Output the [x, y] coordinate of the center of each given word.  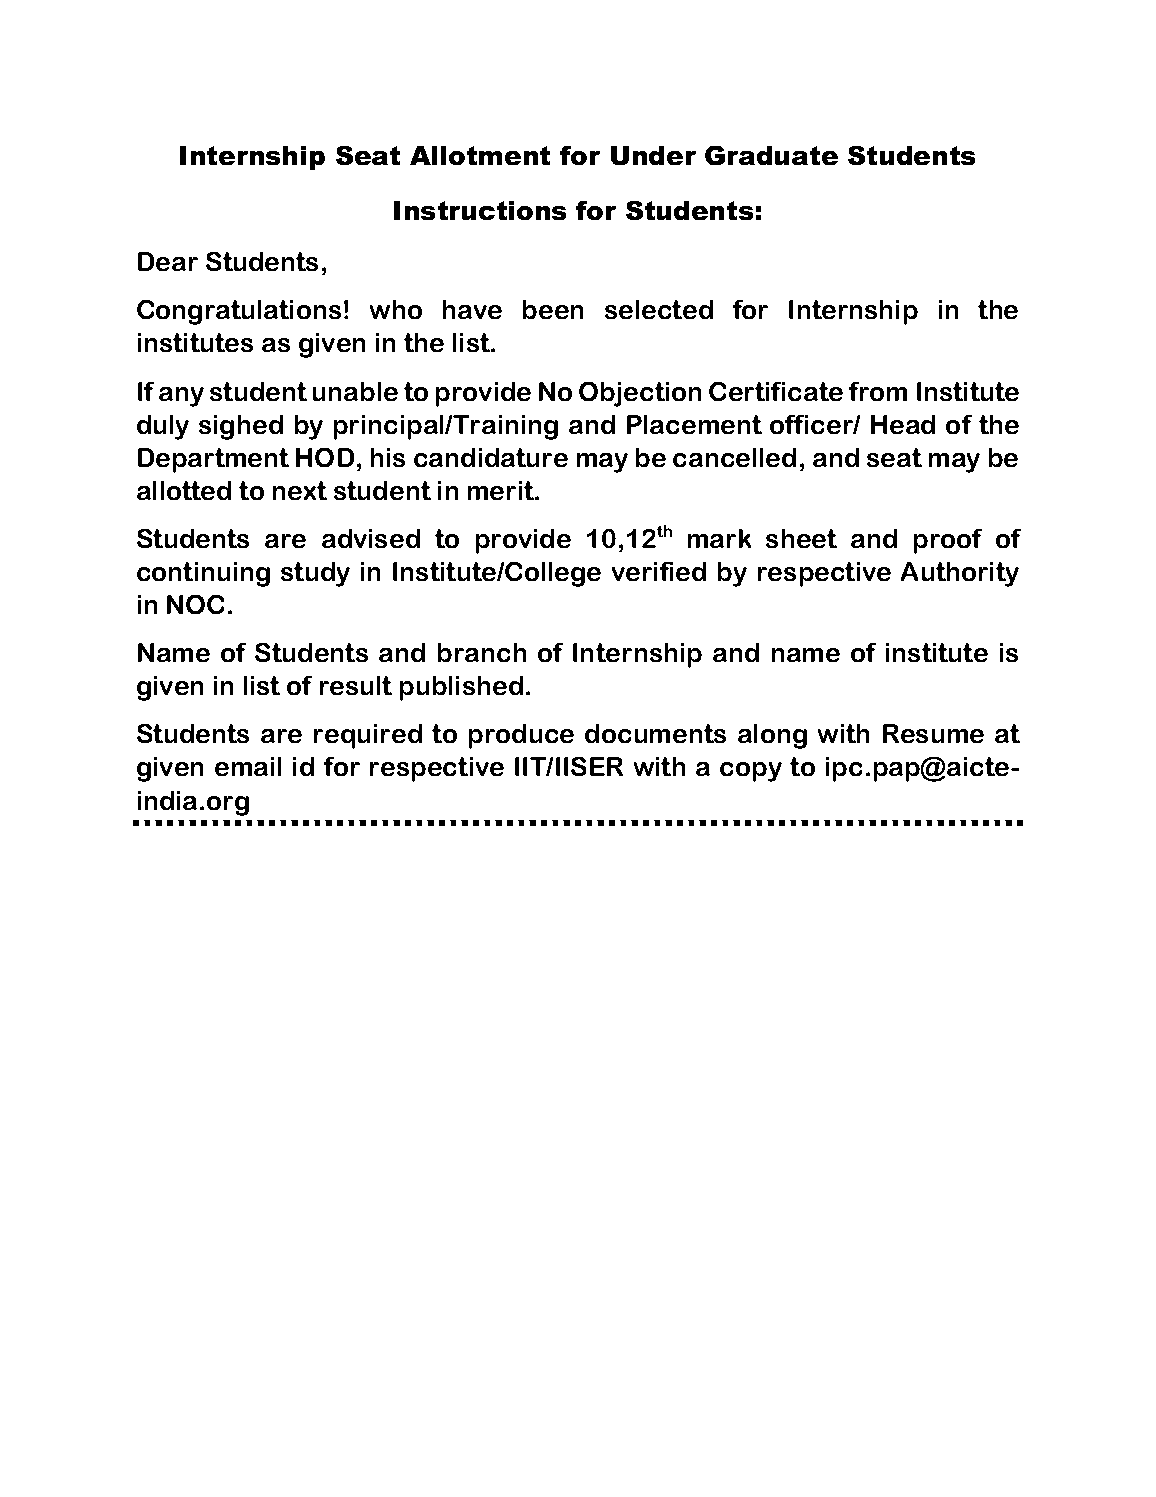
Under [653, 155]
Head [903, 424]
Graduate [771, 155]
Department [213, 460]
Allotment [480, 155]
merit [502, 490]
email [248, 766]
